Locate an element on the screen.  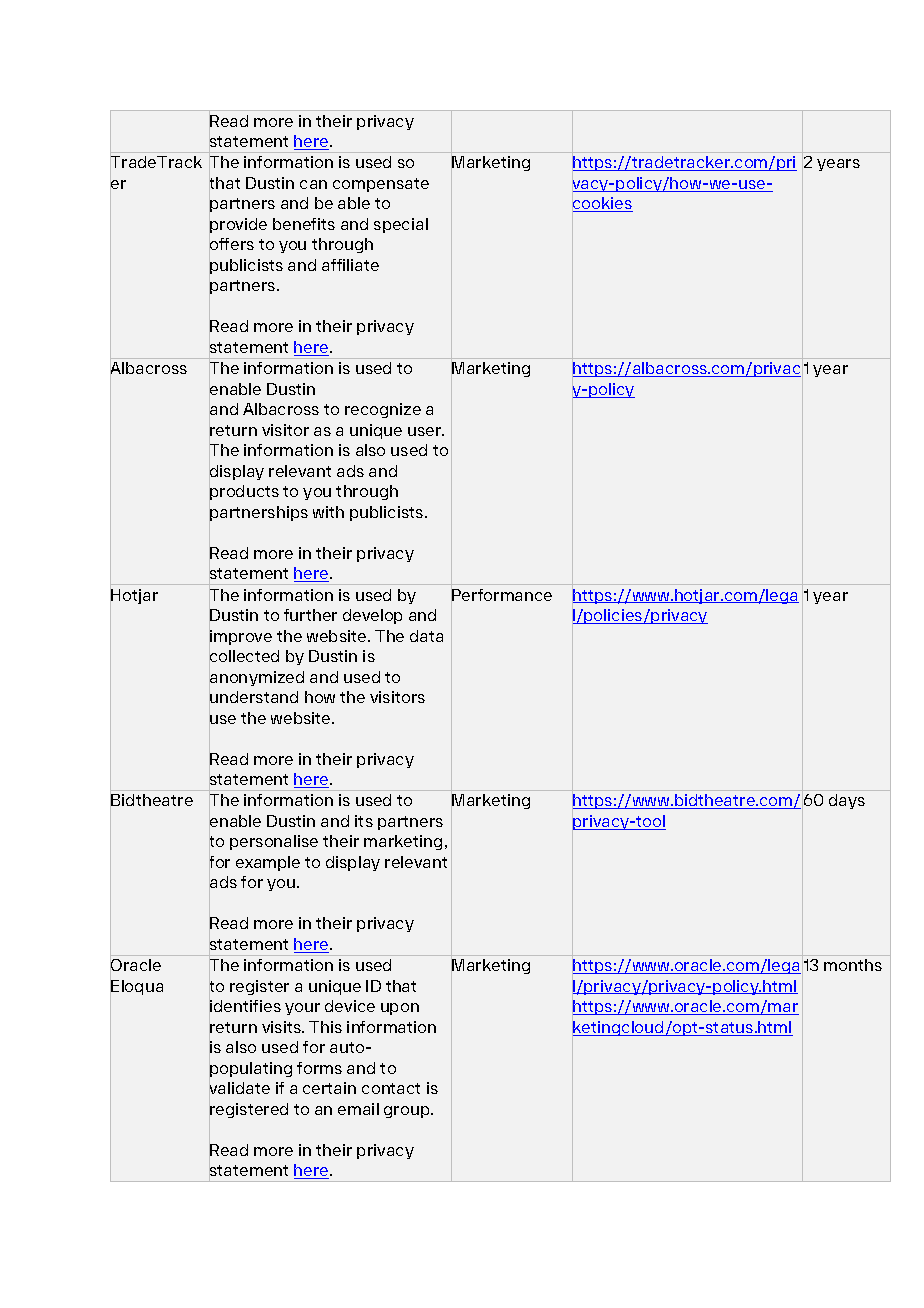
group is located at coordinates (408, 1112).
